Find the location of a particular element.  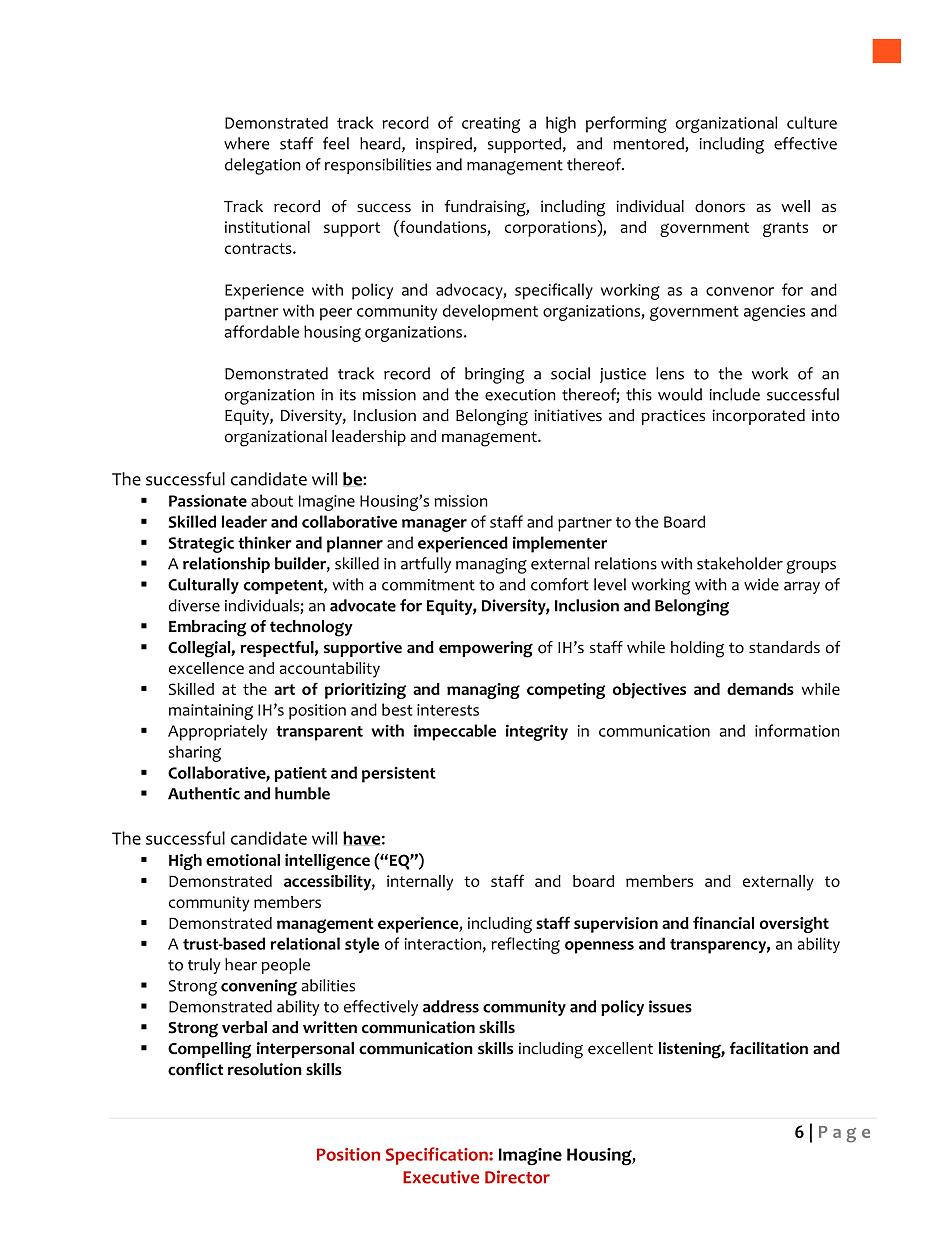

Director is located at coordinates (517, 1177).
